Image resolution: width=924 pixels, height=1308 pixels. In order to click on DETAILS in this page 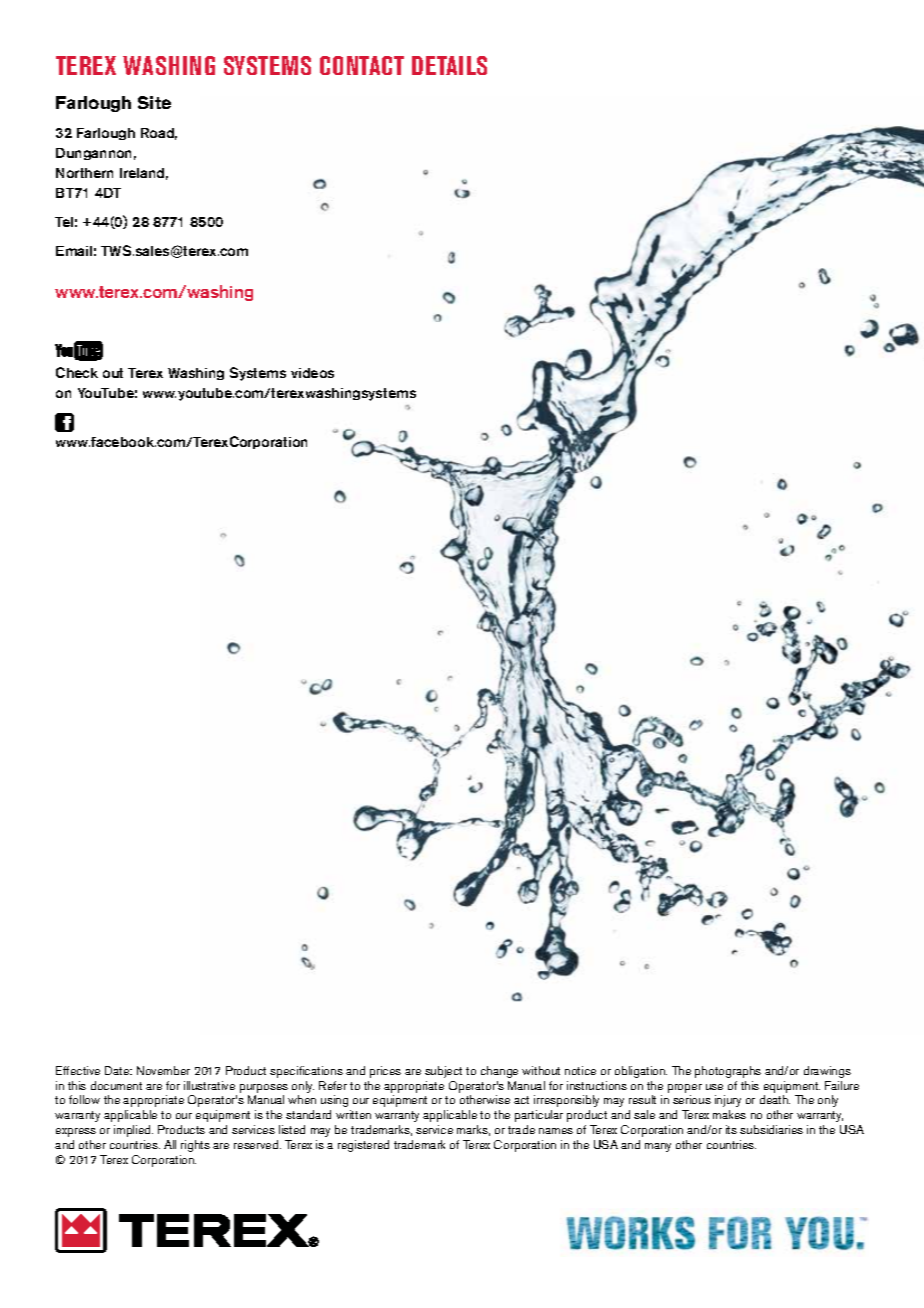, I will do `click(449, 65)`.
